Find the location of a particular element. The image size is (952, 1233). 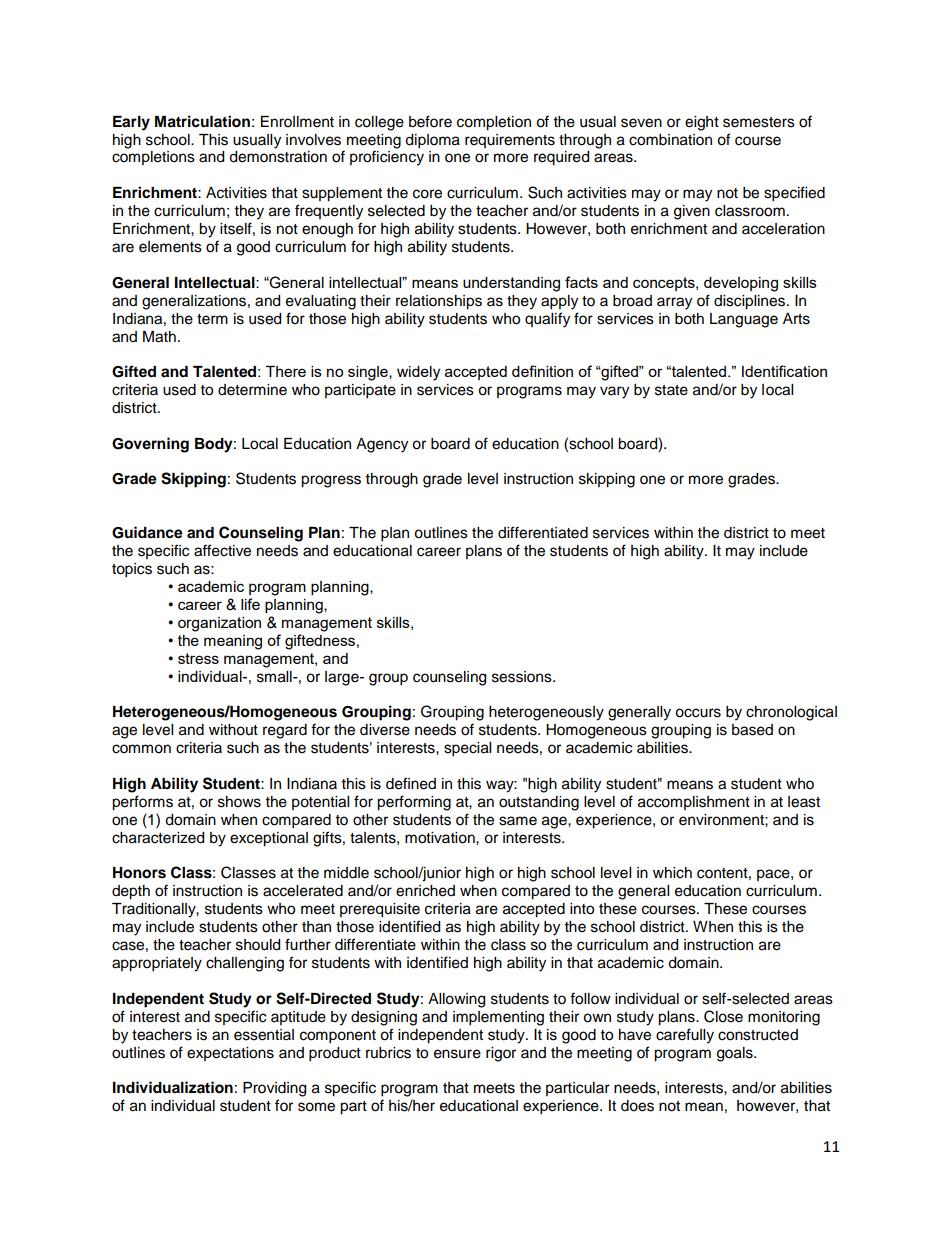

sessions is located at coordinates (523, 677).
